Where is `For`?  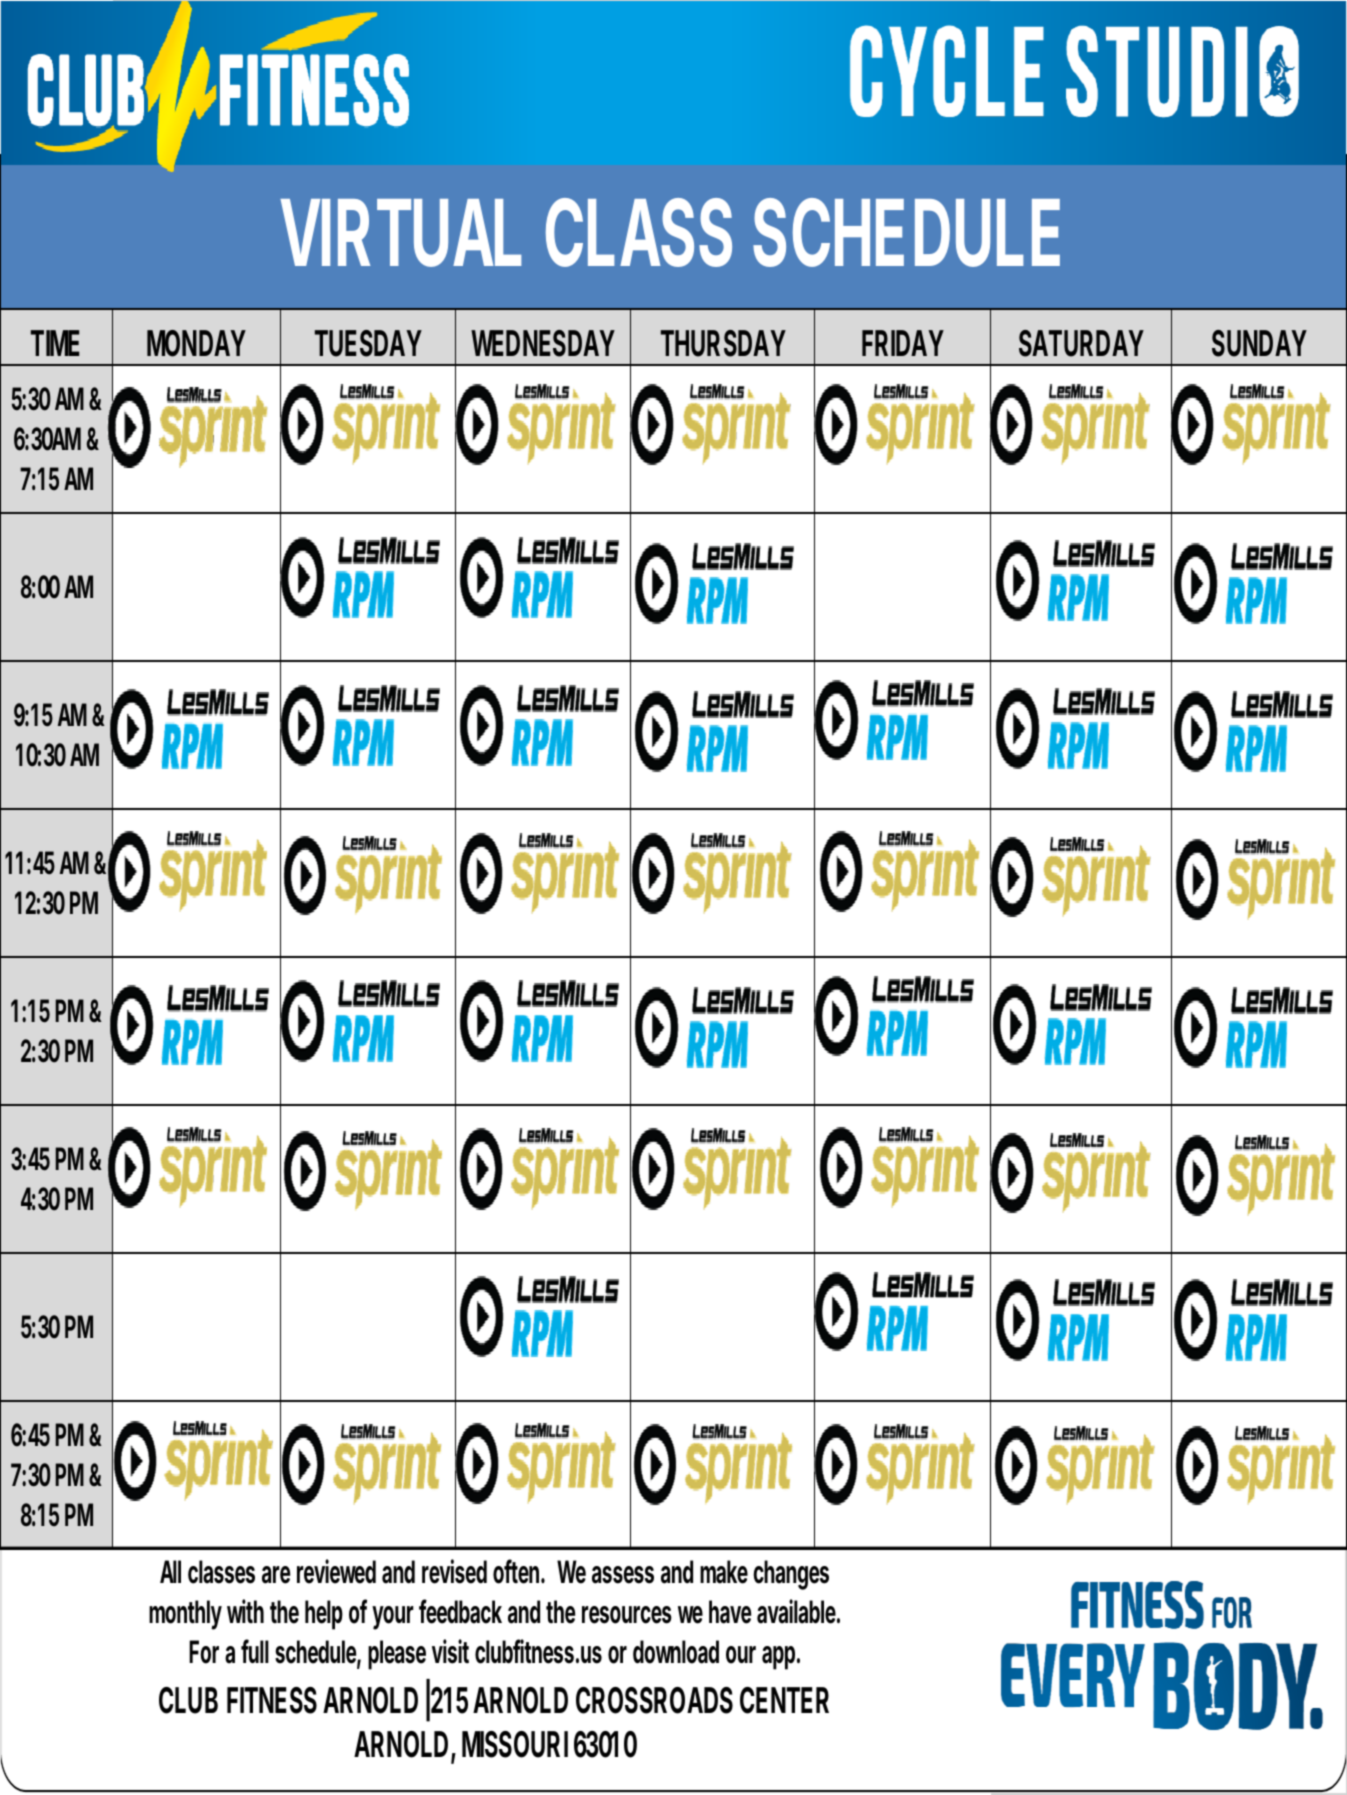 For is located at coordinates (204, 1652).
